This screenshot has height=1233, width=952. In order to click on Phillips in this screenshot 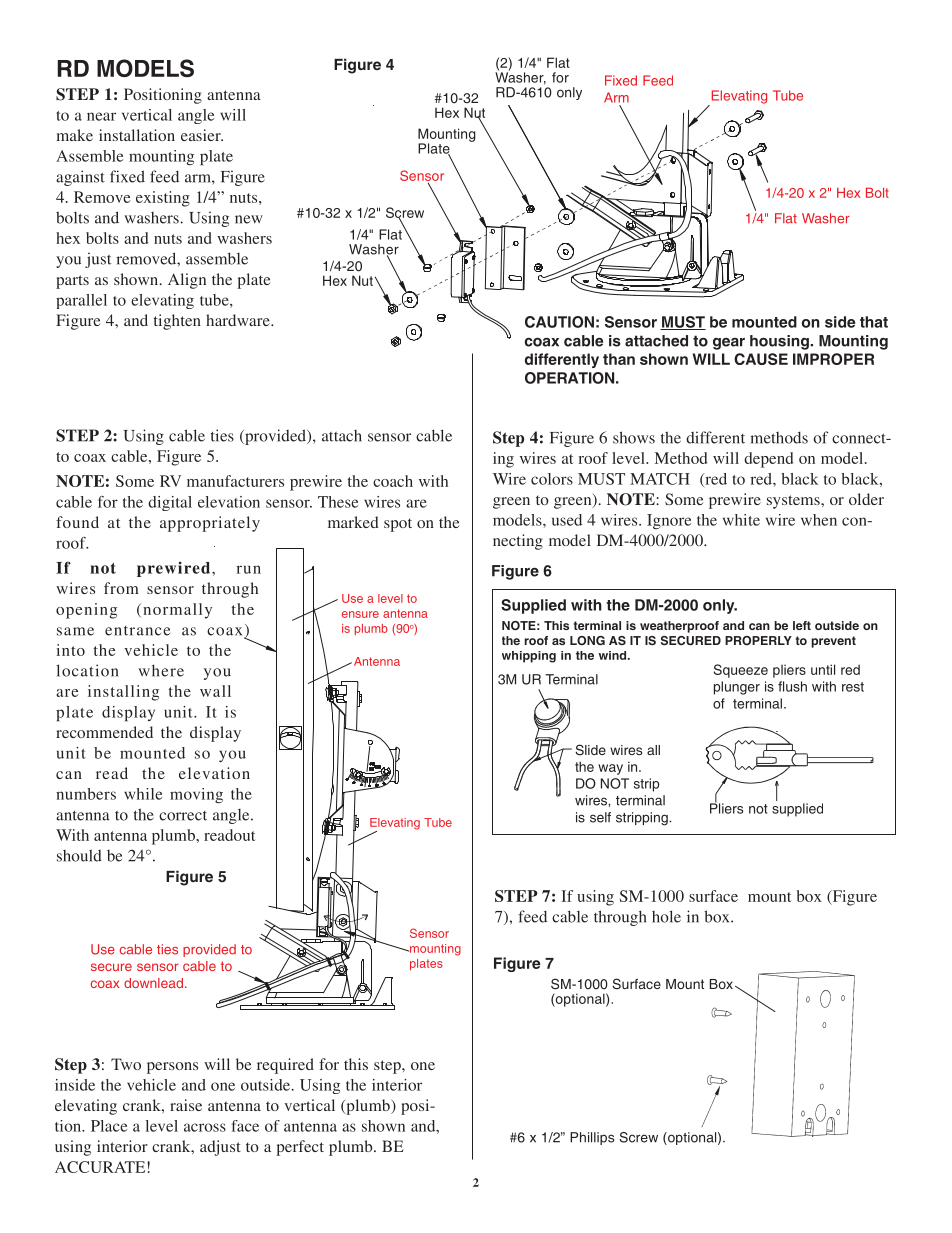, I will do `click(592, 1138)`.
